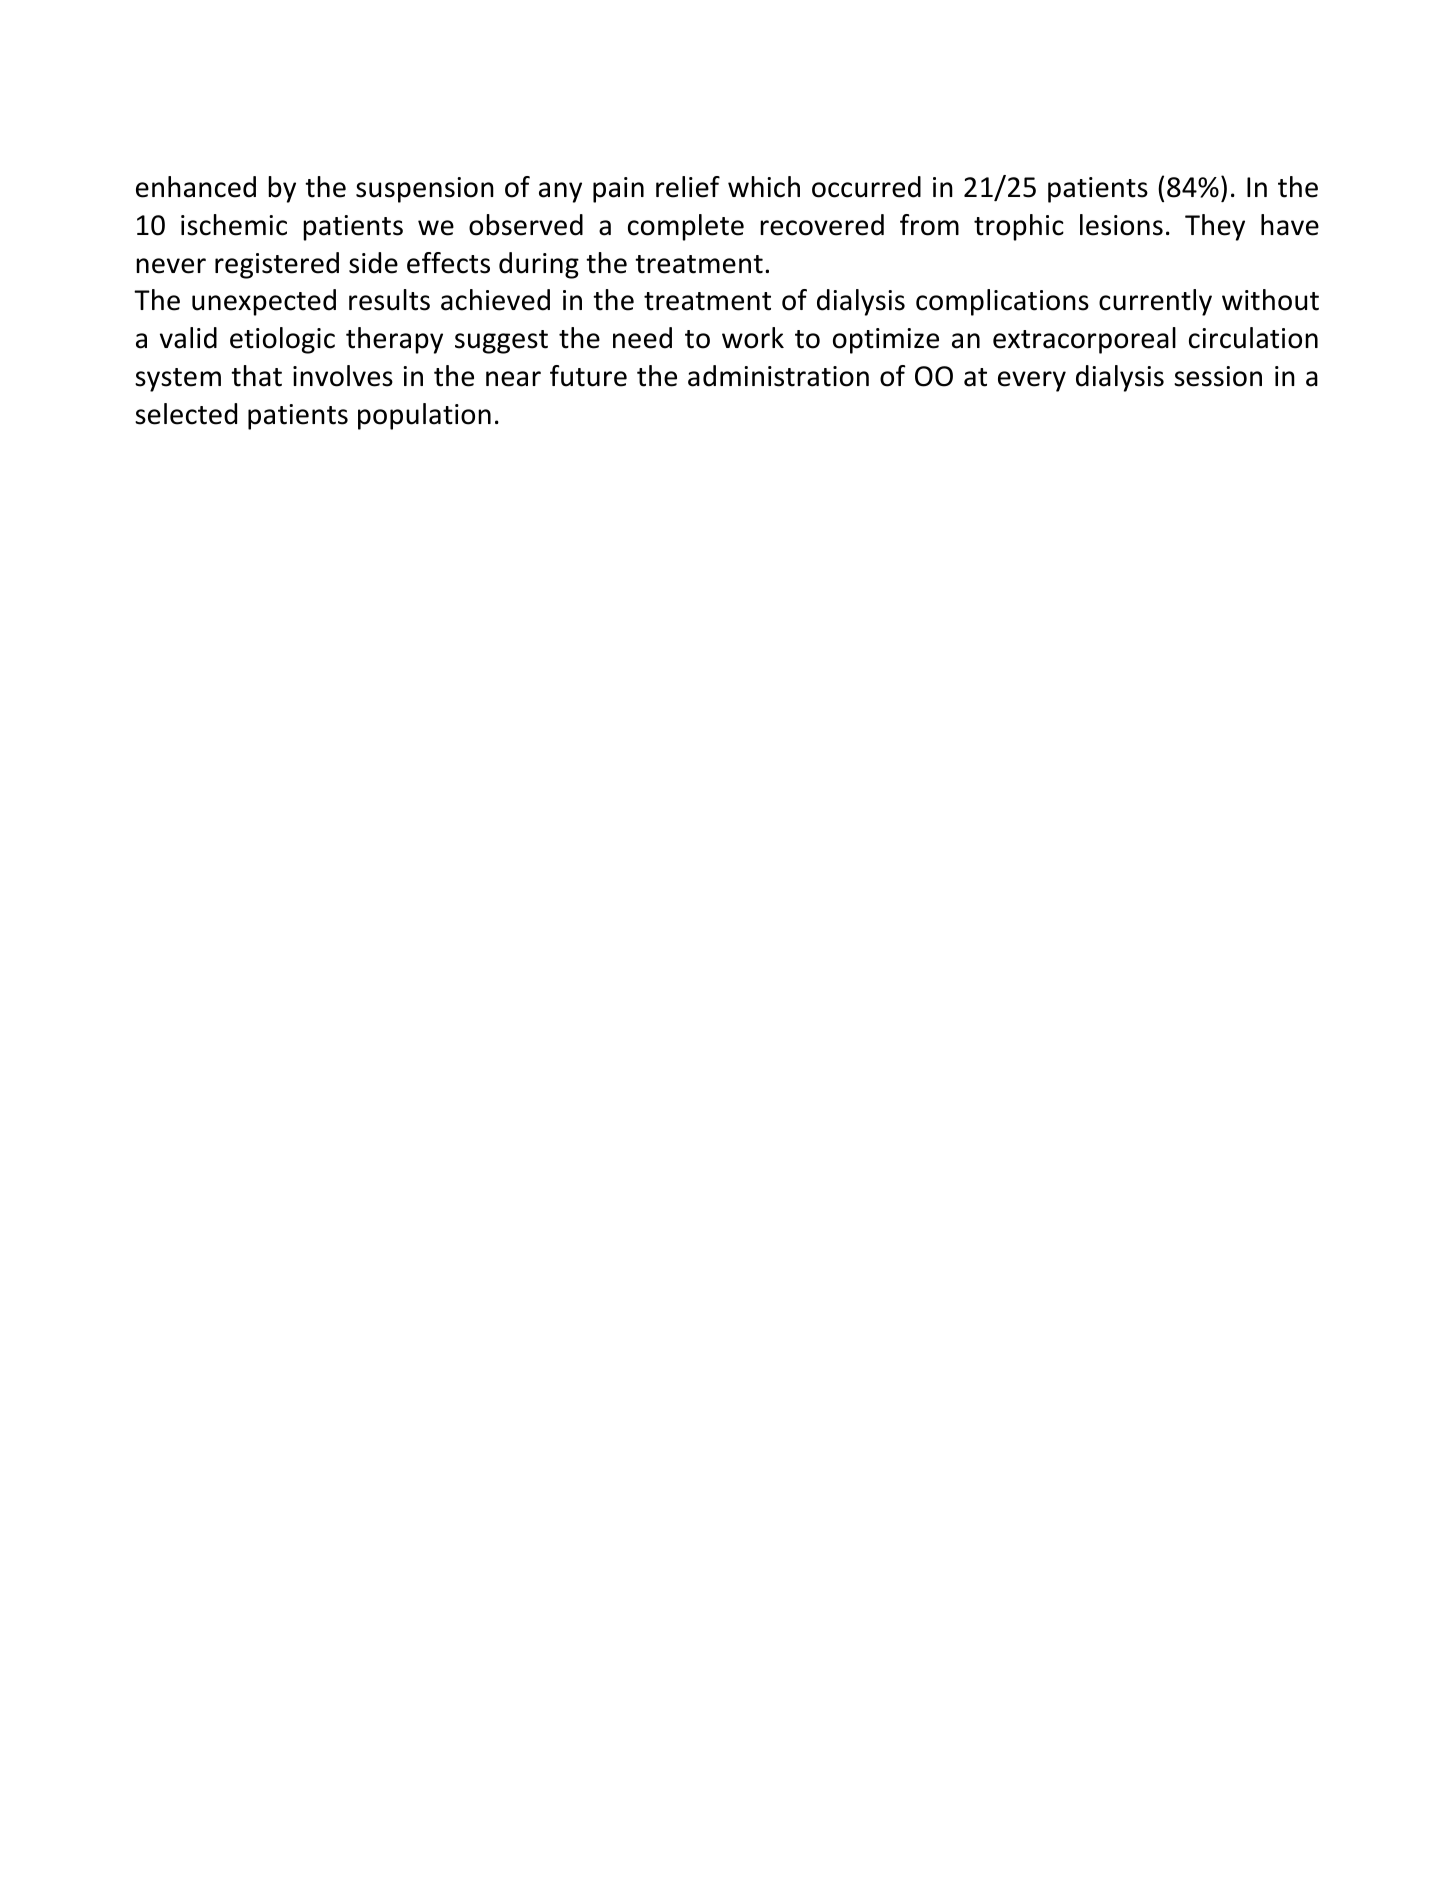  What do you see at coordinates (1032, 381) in the screenshot?
I see `every` at bounding box center [1032, 381].
